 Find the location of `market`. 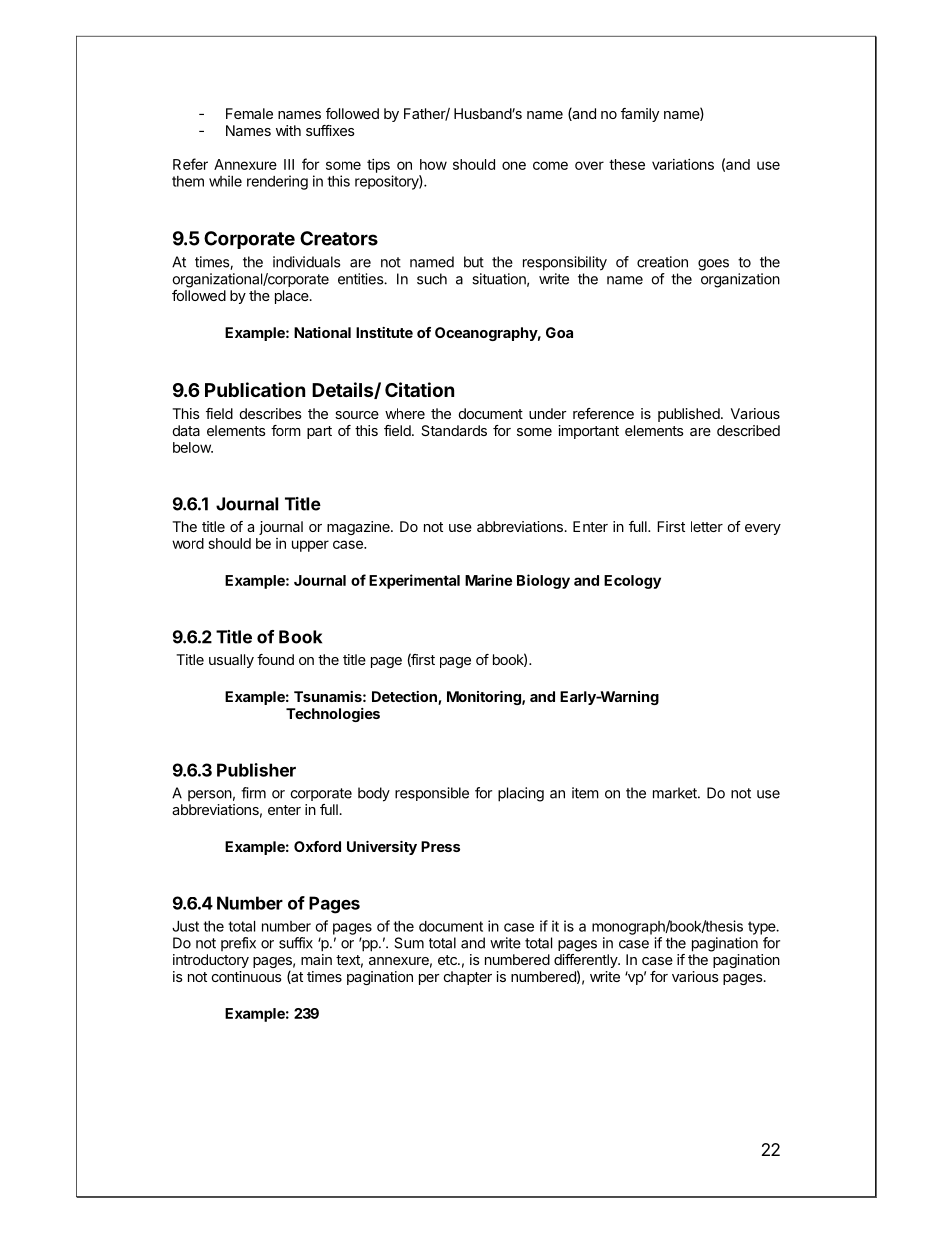

market is located at coordinates (676, 793).
